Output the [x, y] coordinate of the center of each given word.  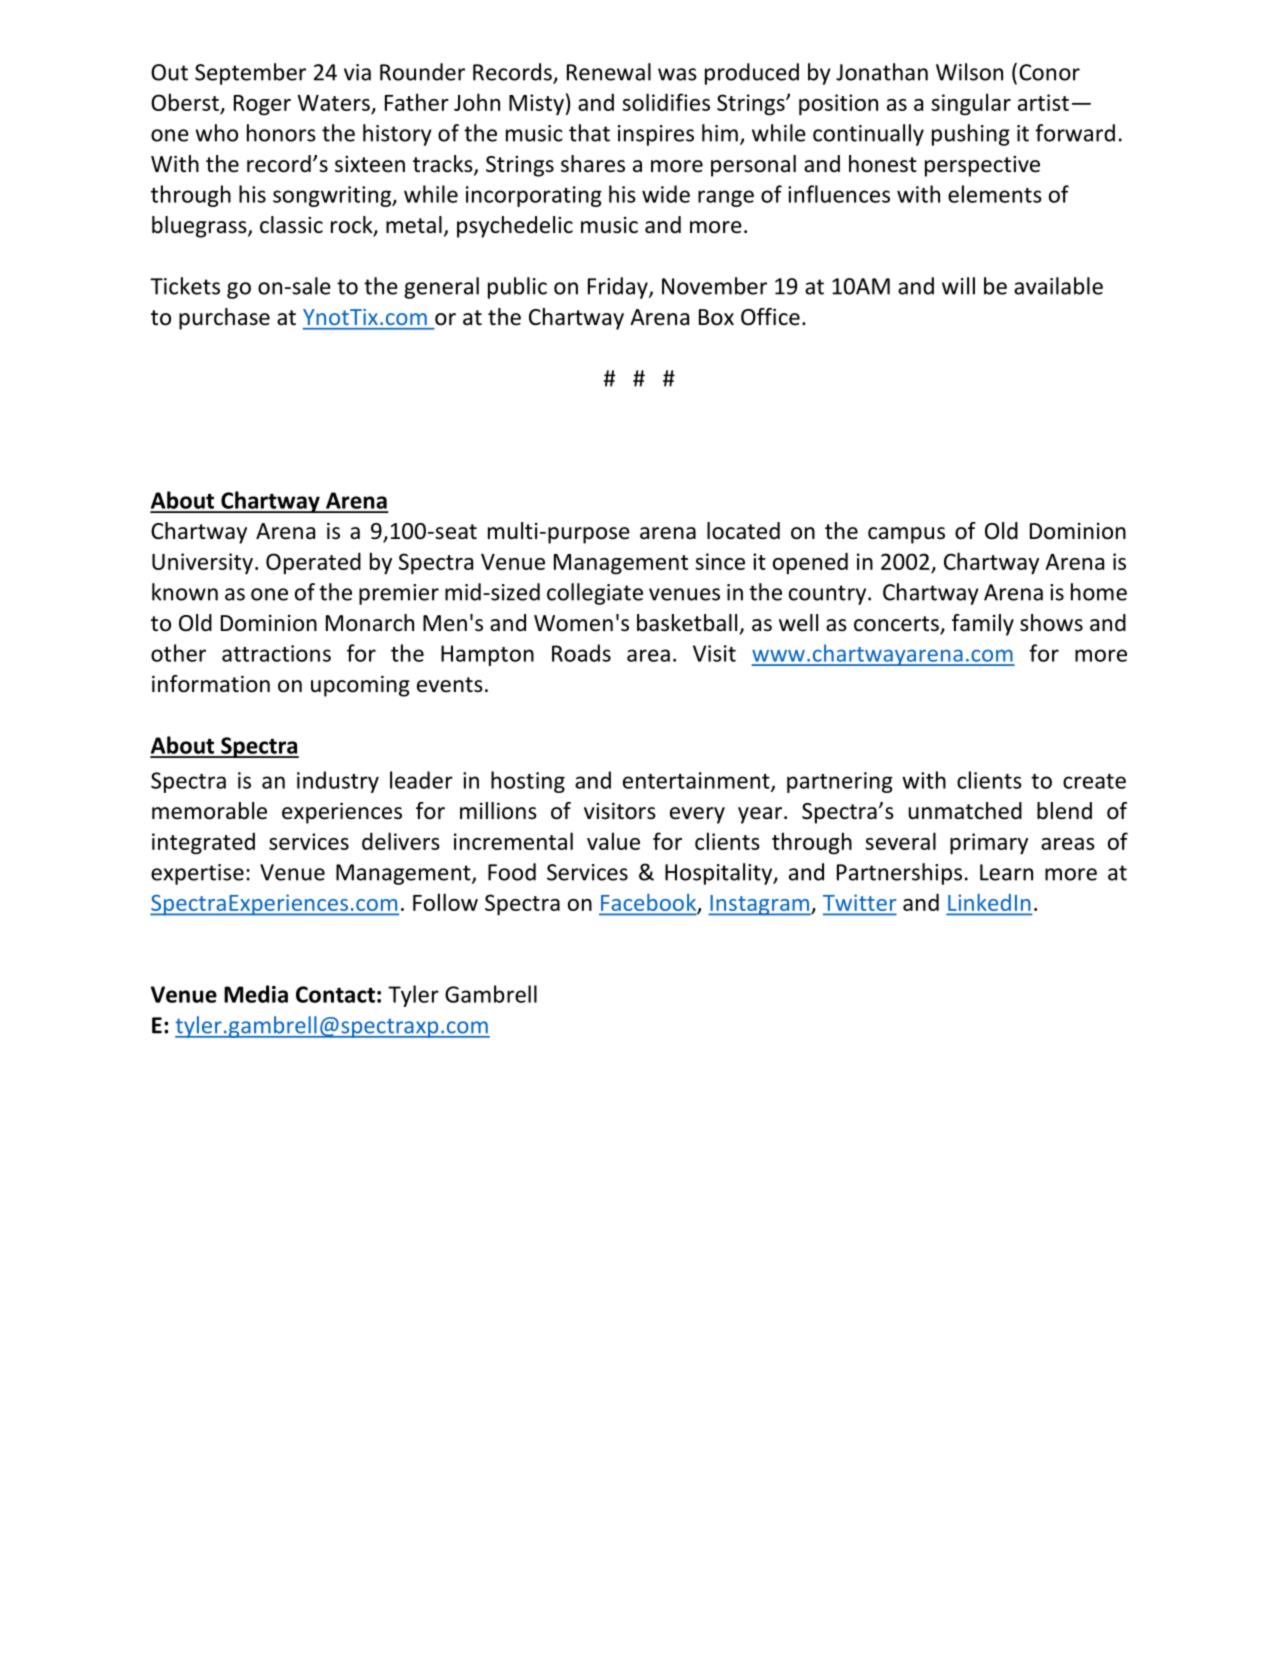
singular [971, 104]
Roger [262, 105]
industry [338, 782]
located [743, 531]
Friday [619, 288]
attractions [276, 653]
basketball [687, 623]
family [983, 625]
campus [906, 535]
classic [291, 225]
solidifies [666, 102]
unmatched [965, 811]
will [958, 286]
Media [256, 994]
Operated [313, 563]
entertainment [697, 781]
